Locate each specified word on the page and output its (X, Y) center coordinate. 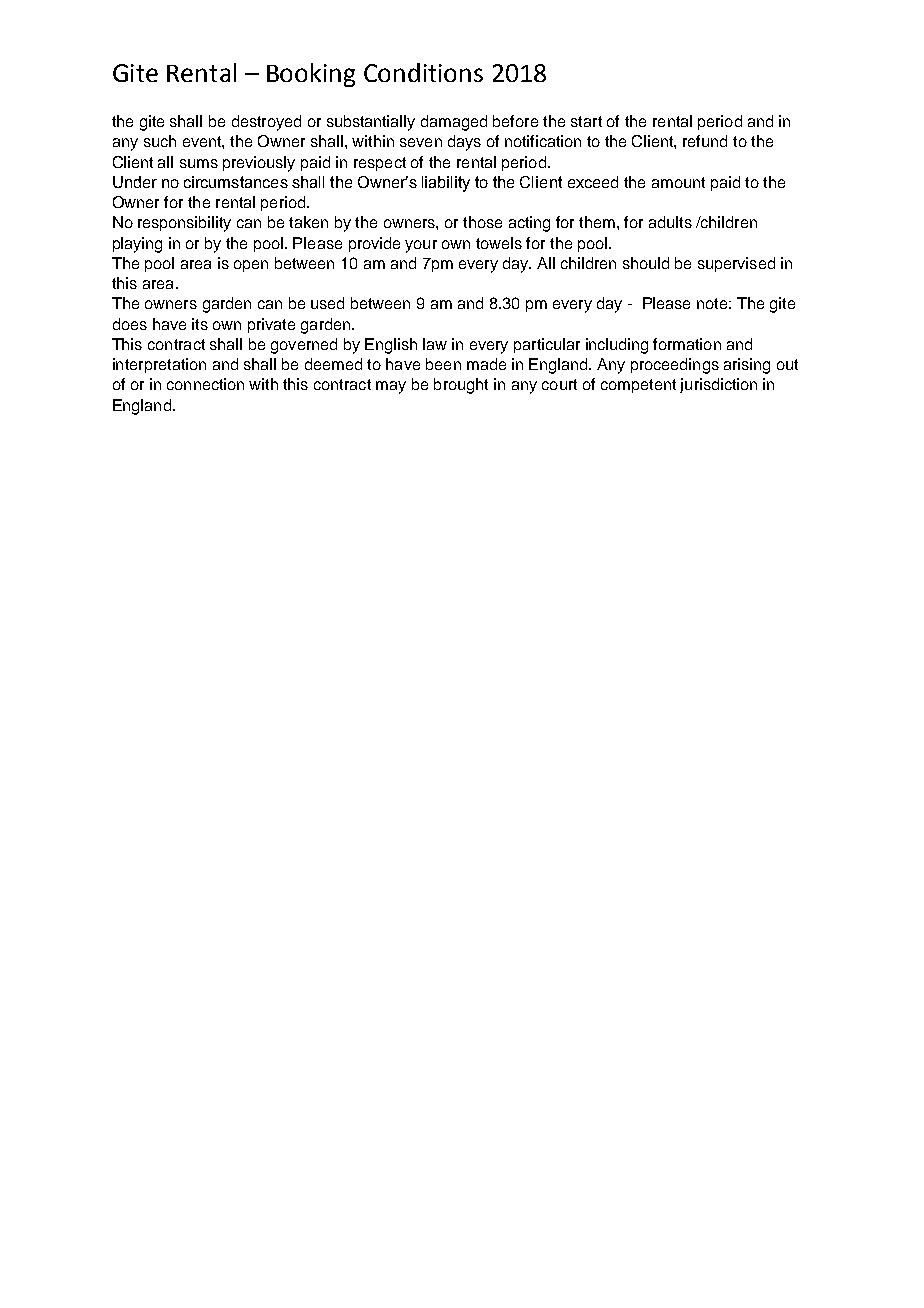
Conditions (423, 72)
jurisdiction (718, 385)
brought (461, 386)
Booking (311, 75)
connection (205, 384)
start (586, 121)
